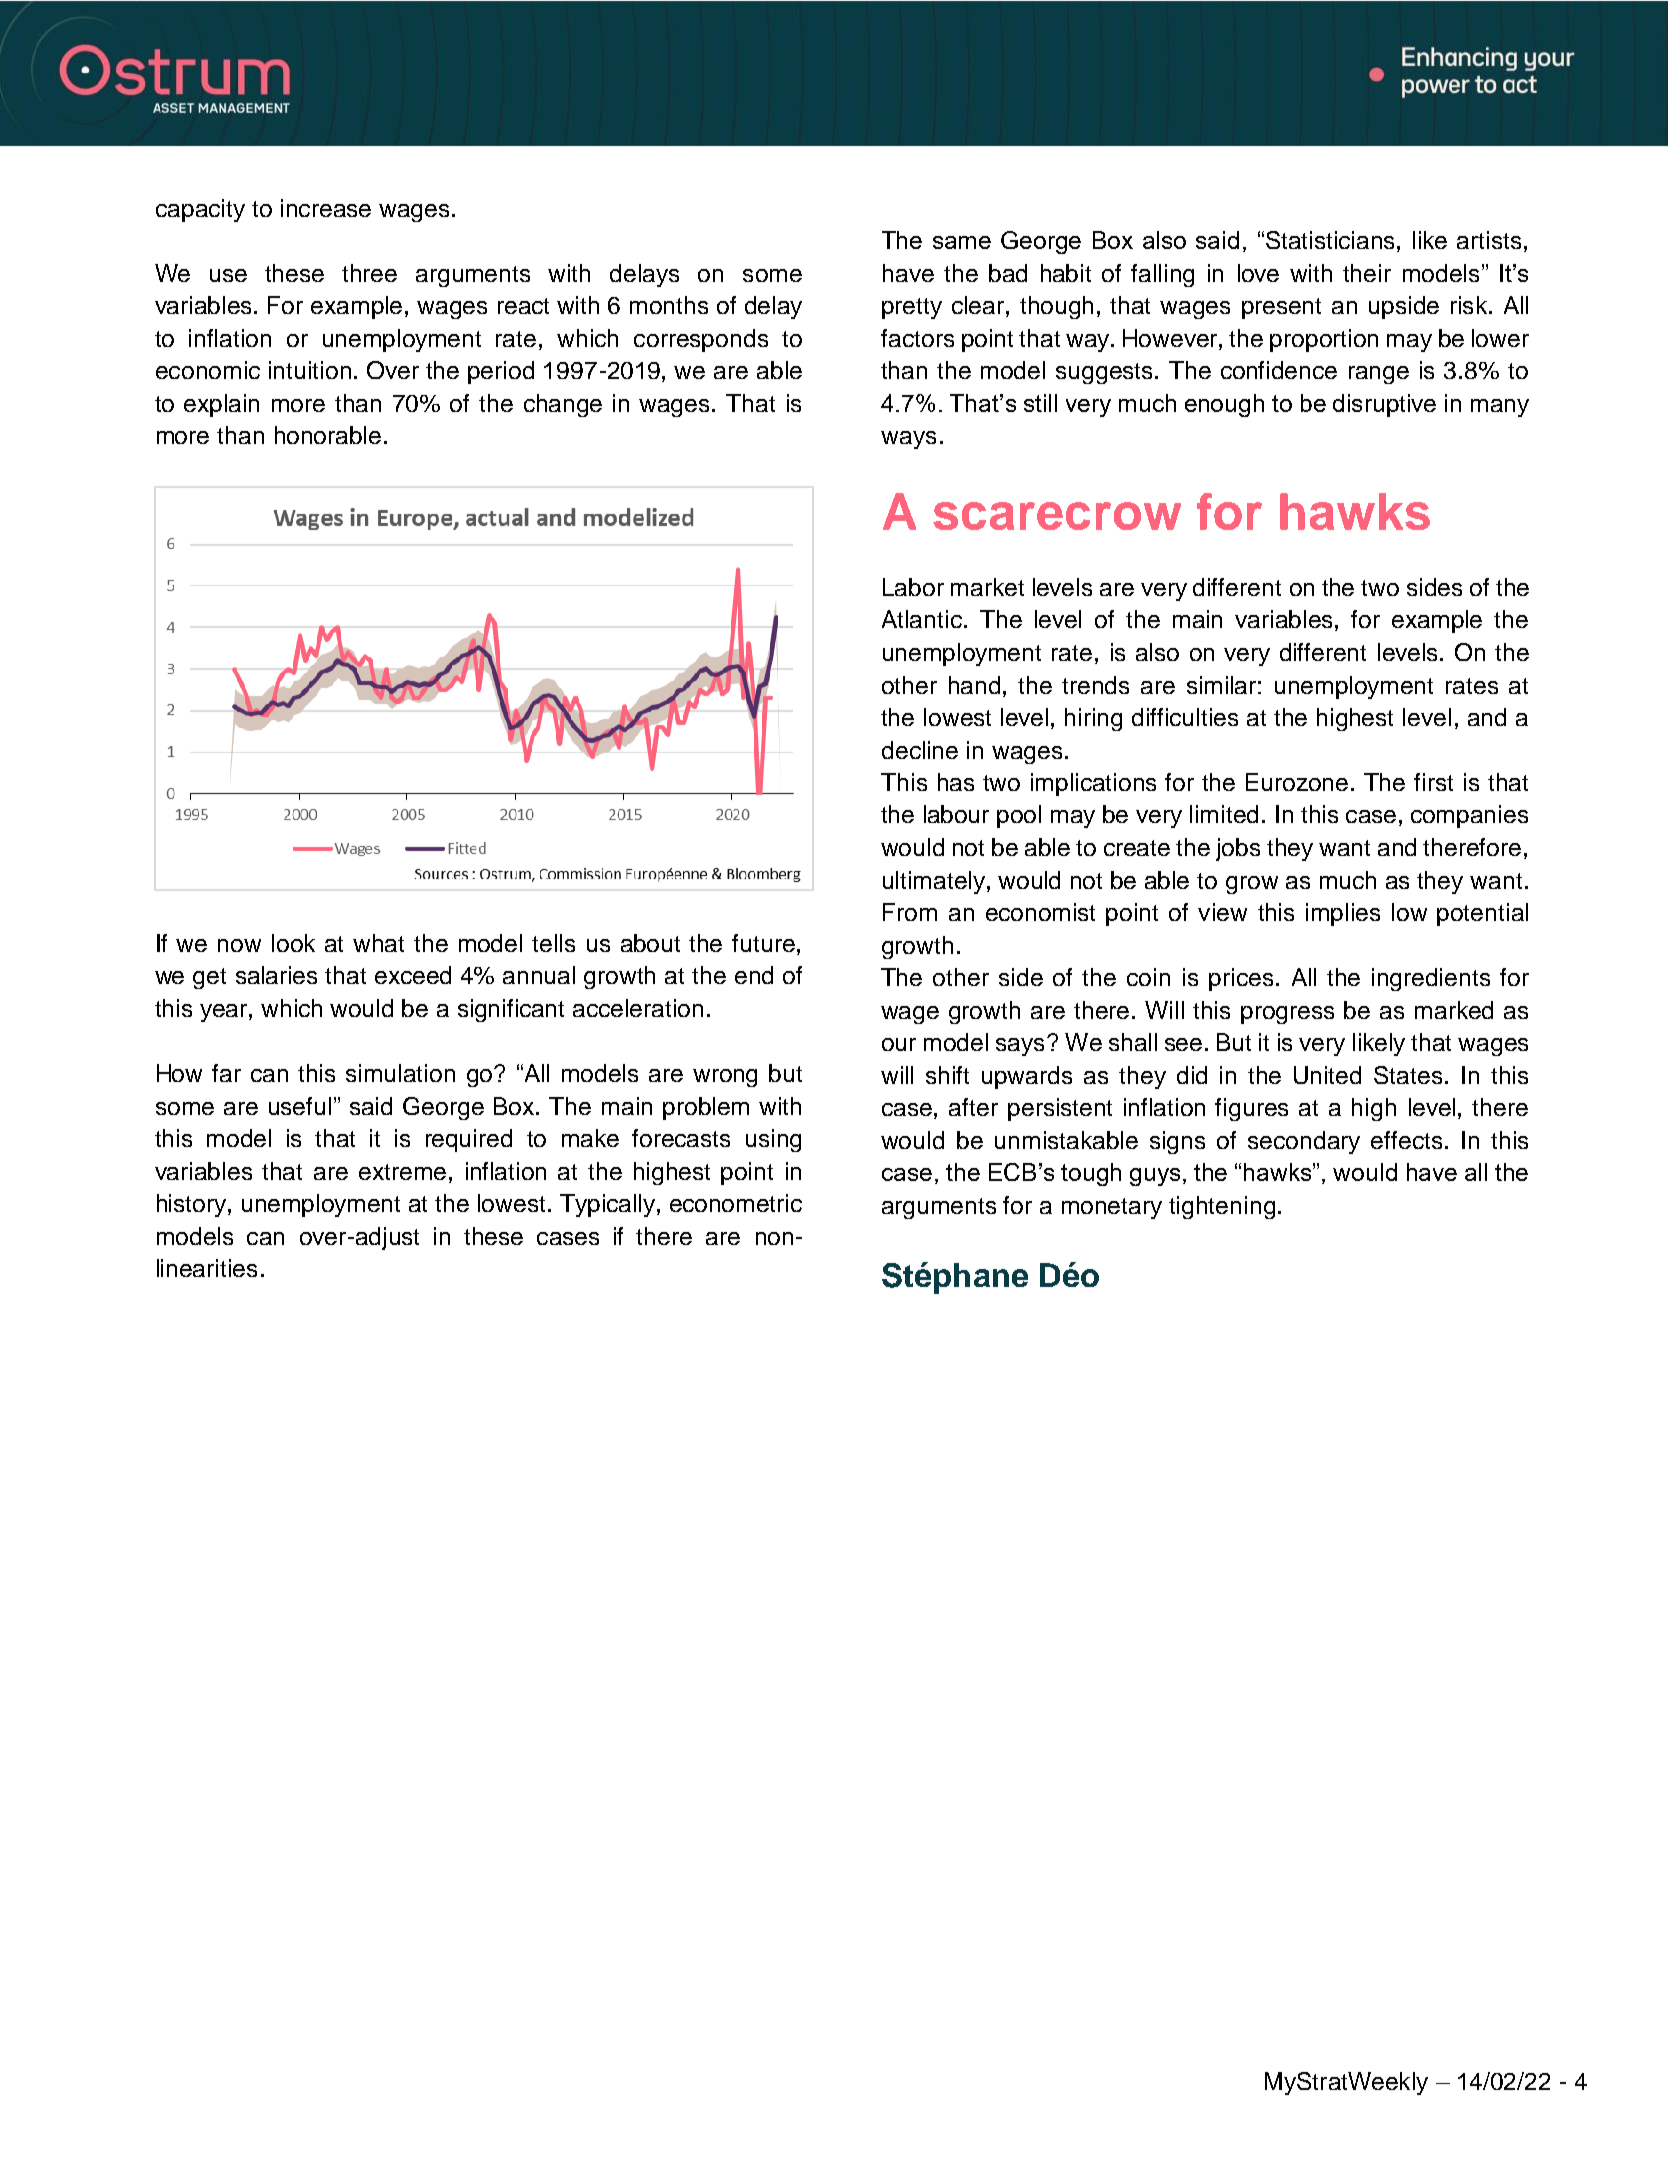 The image size is (1672, 2164). I want to click on their, so click(1367, 273).
